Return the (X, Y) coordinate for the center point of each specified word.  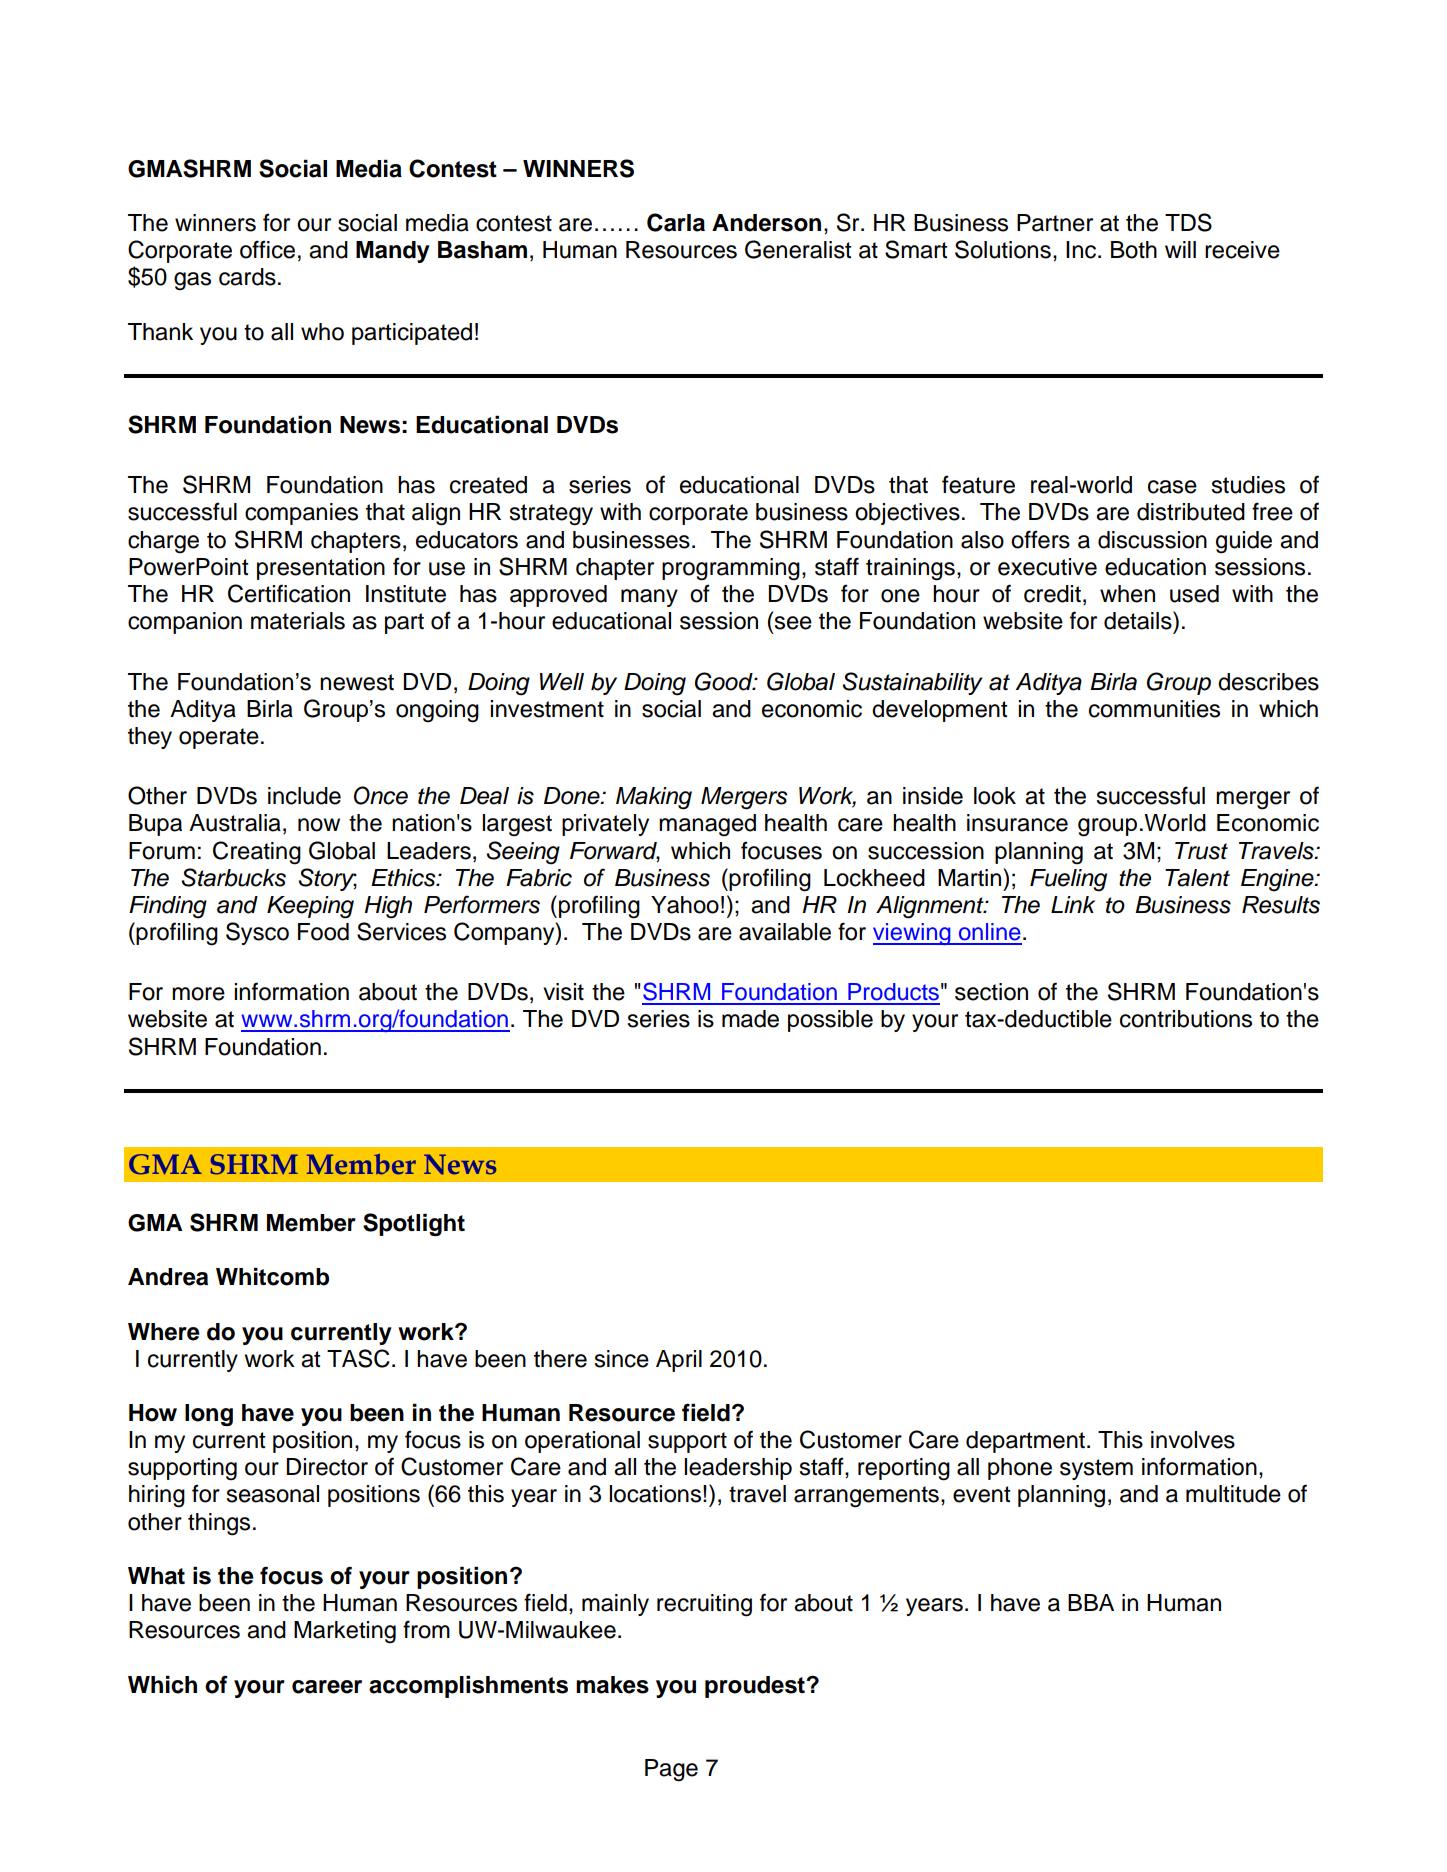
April (679, 1361)
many (649, 598)
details (1139, 620)
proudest (756, 1687)
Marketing (345, 1632)
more (198, 994)
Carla (676, 222)
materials (298, 621)
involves (1193, 1440)
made (750, 1019)
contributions (1186, 1019)
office (267, 249)
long (209, 1415)
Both (1134, 250)
